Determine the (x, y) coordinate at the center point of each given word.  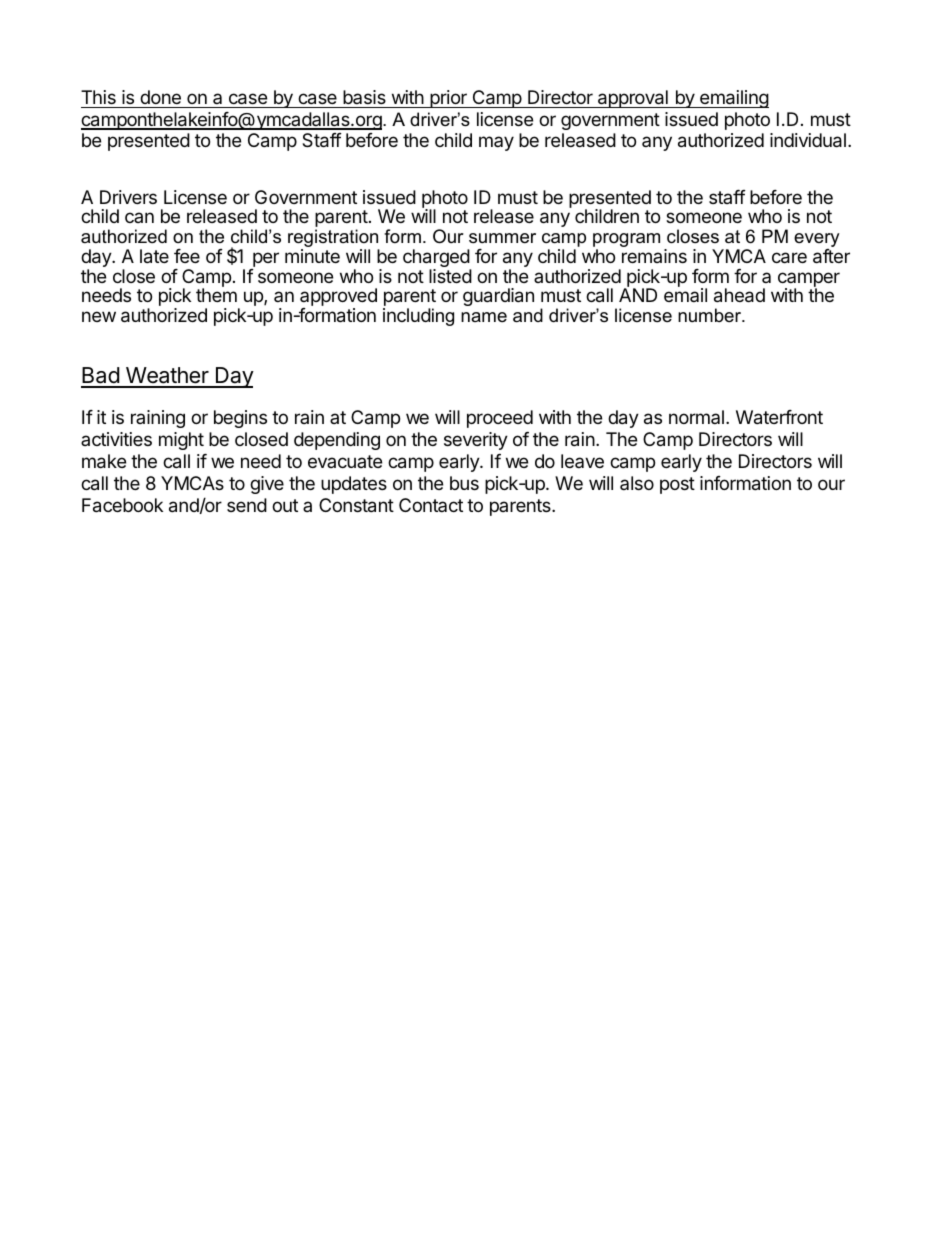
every (817, 241)
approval (633, 99)
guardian (498, 297)
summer (502, 238)
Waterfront (779, 417)
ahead (739, 295)
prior (448, 99)
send (247, 505)
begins (240, 419)
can (139, 217)
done (160, 99)
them (216, 295)
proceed (500, 419)
